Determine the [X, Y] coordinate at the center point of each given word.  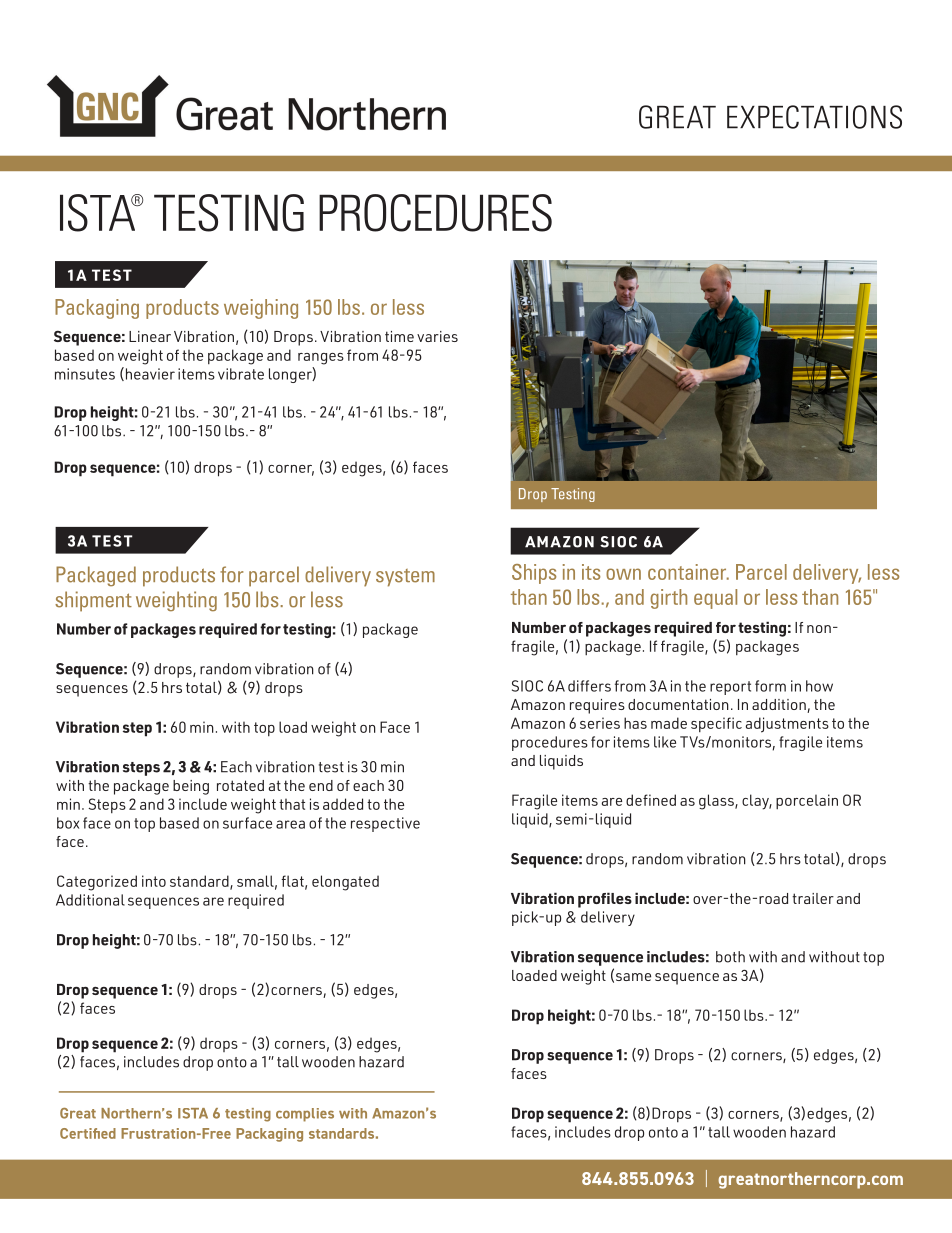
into [154, 881]
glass [717, 802]
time [399, 336]
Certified [88, 1133]
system [405, 578]
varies [437, 336]
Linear [150, 336]
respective [385, 824]
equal [715, 599]
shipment [93, 601]
